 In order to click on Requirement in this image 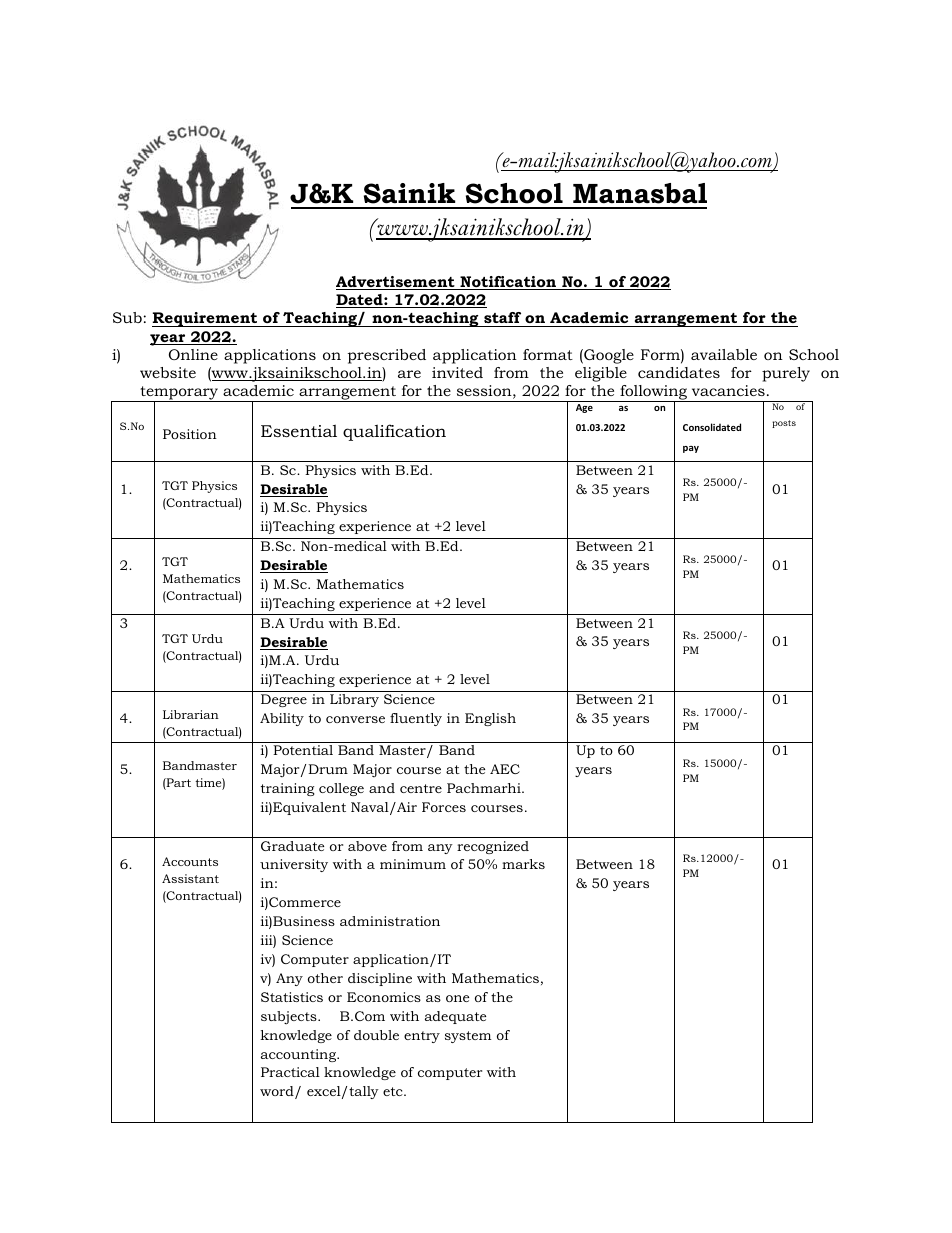, I will do `click(205, 319)`.
